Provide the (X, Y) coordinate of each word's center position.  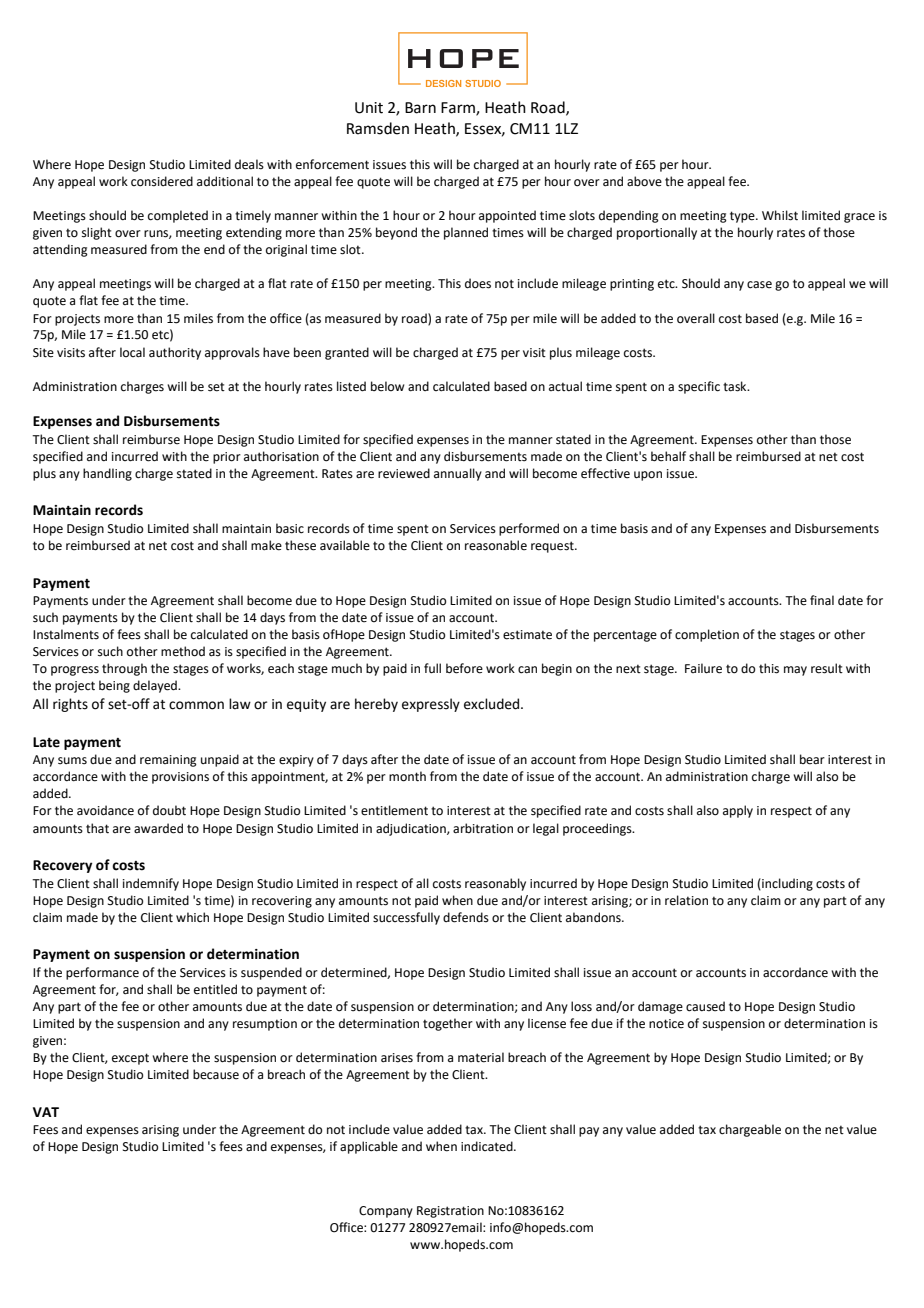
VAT (46, 1112)
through (124, 669)
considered (162, 181)
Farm (459, 108)
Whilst (780, 215)
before (464, 668)
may (795, 671)
